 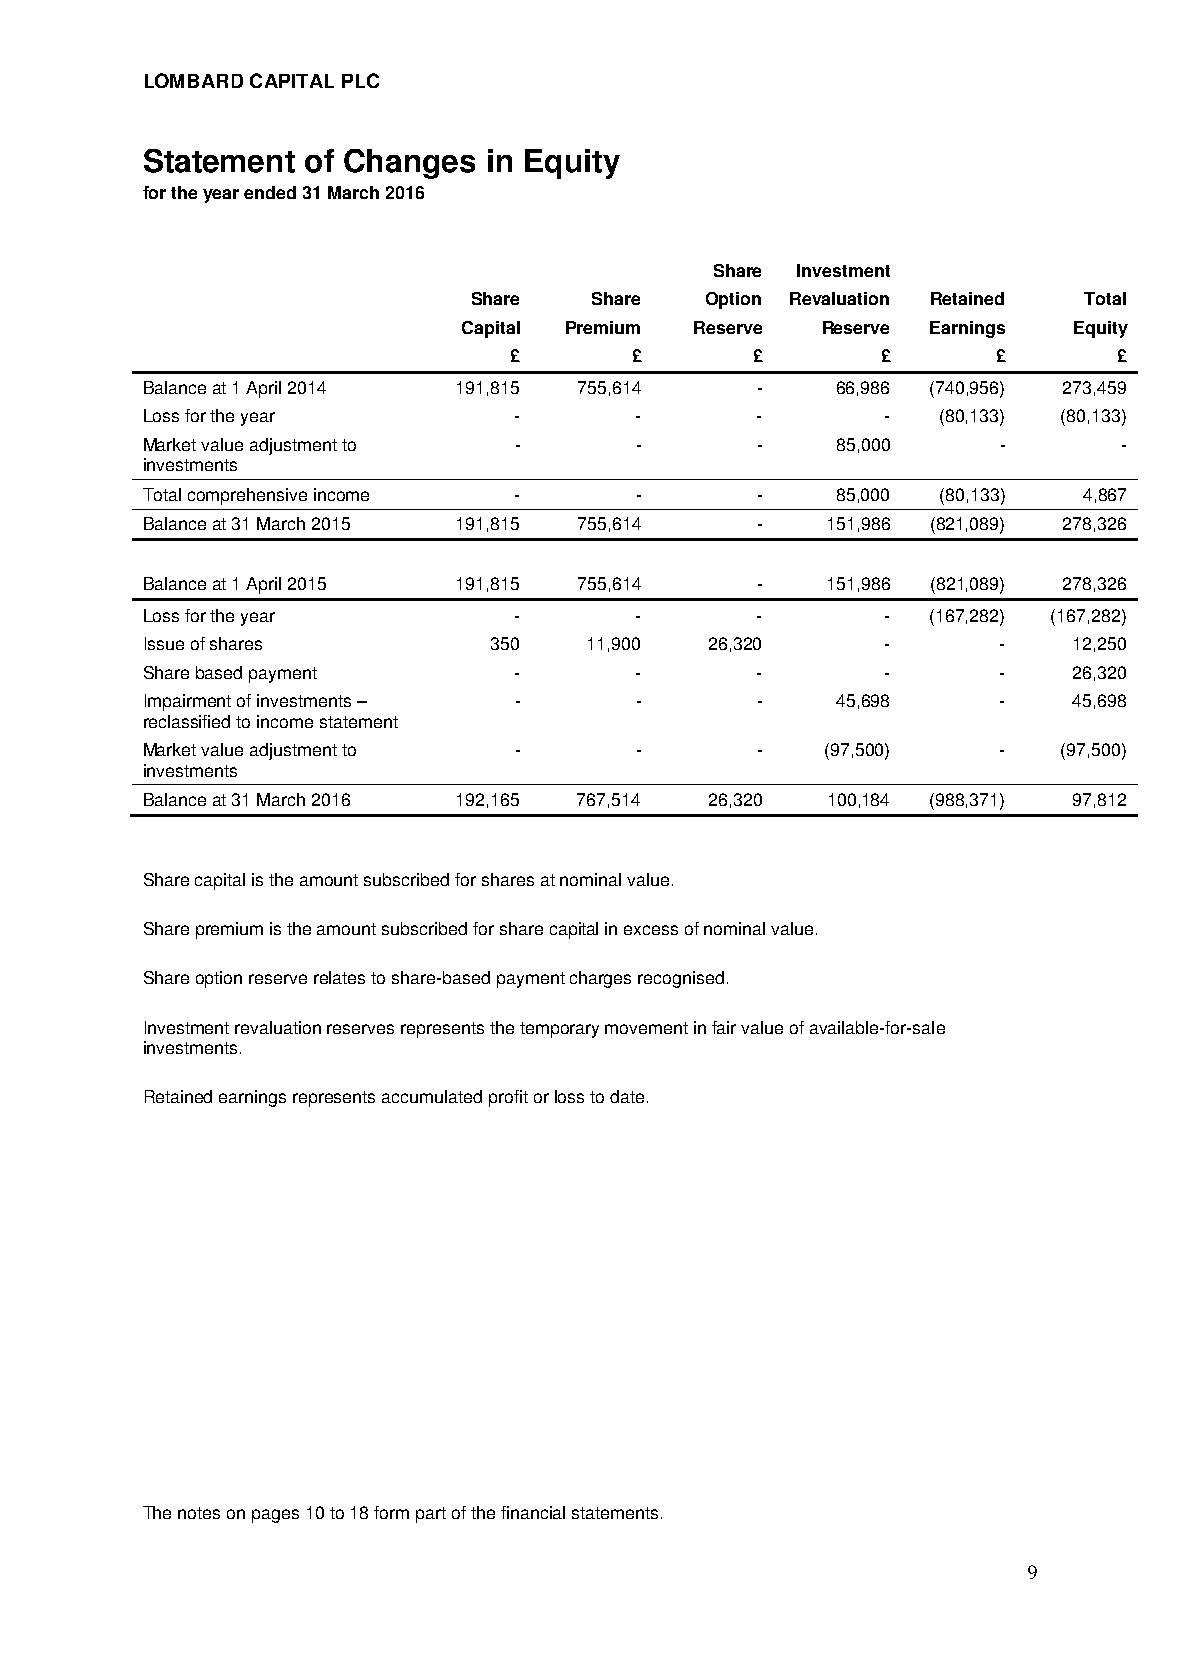 I want to click on excess, so click(x=651, y=930).
